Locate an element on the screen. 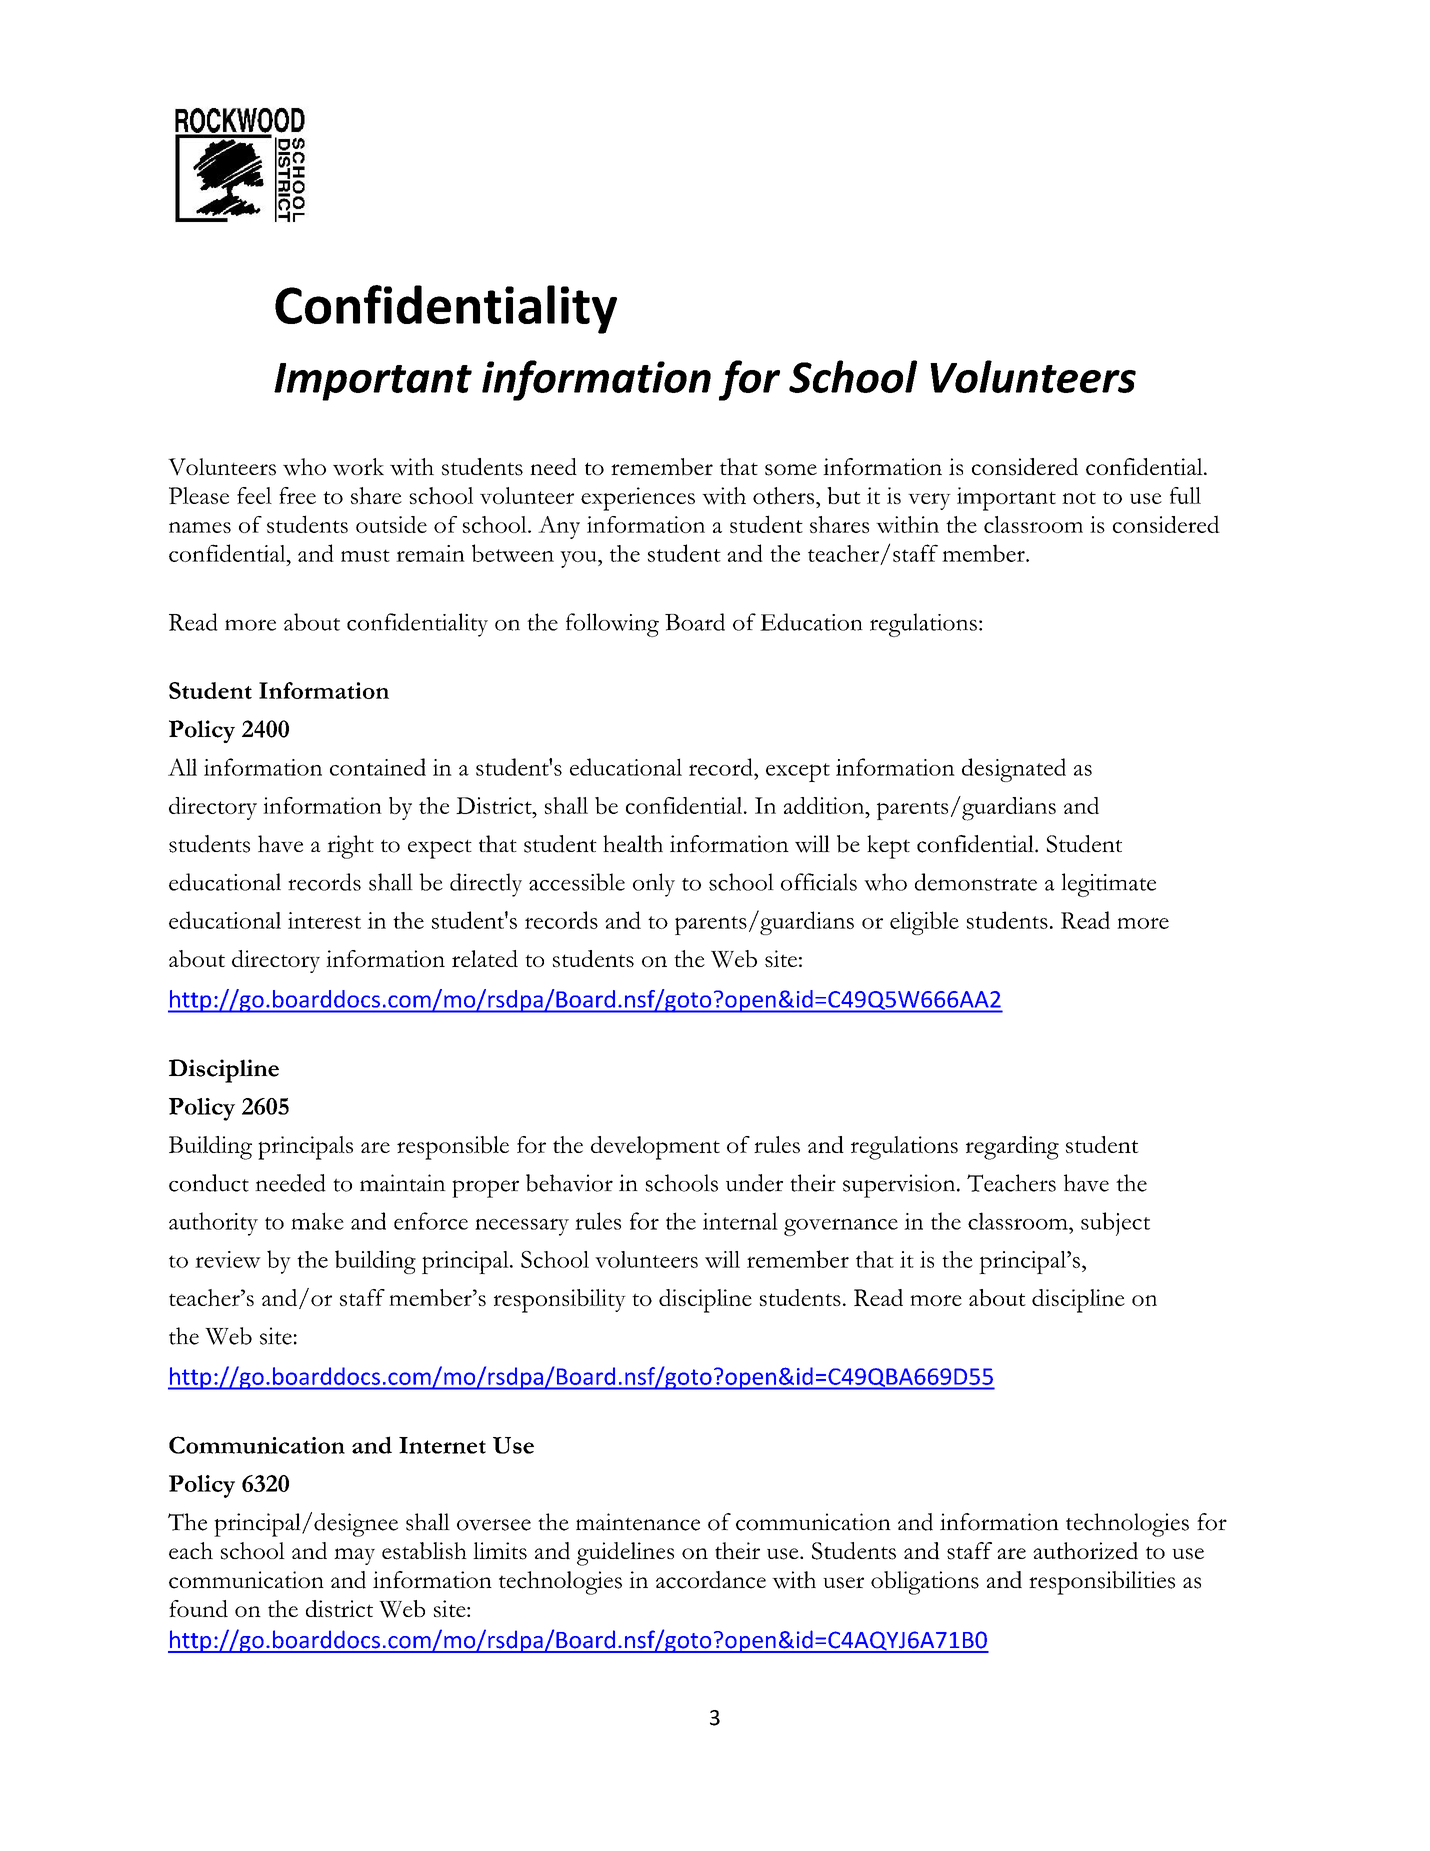 Image resolution: width=1430 pixels, height=1851 pixels. may is located at coordinates (354, 1556).
